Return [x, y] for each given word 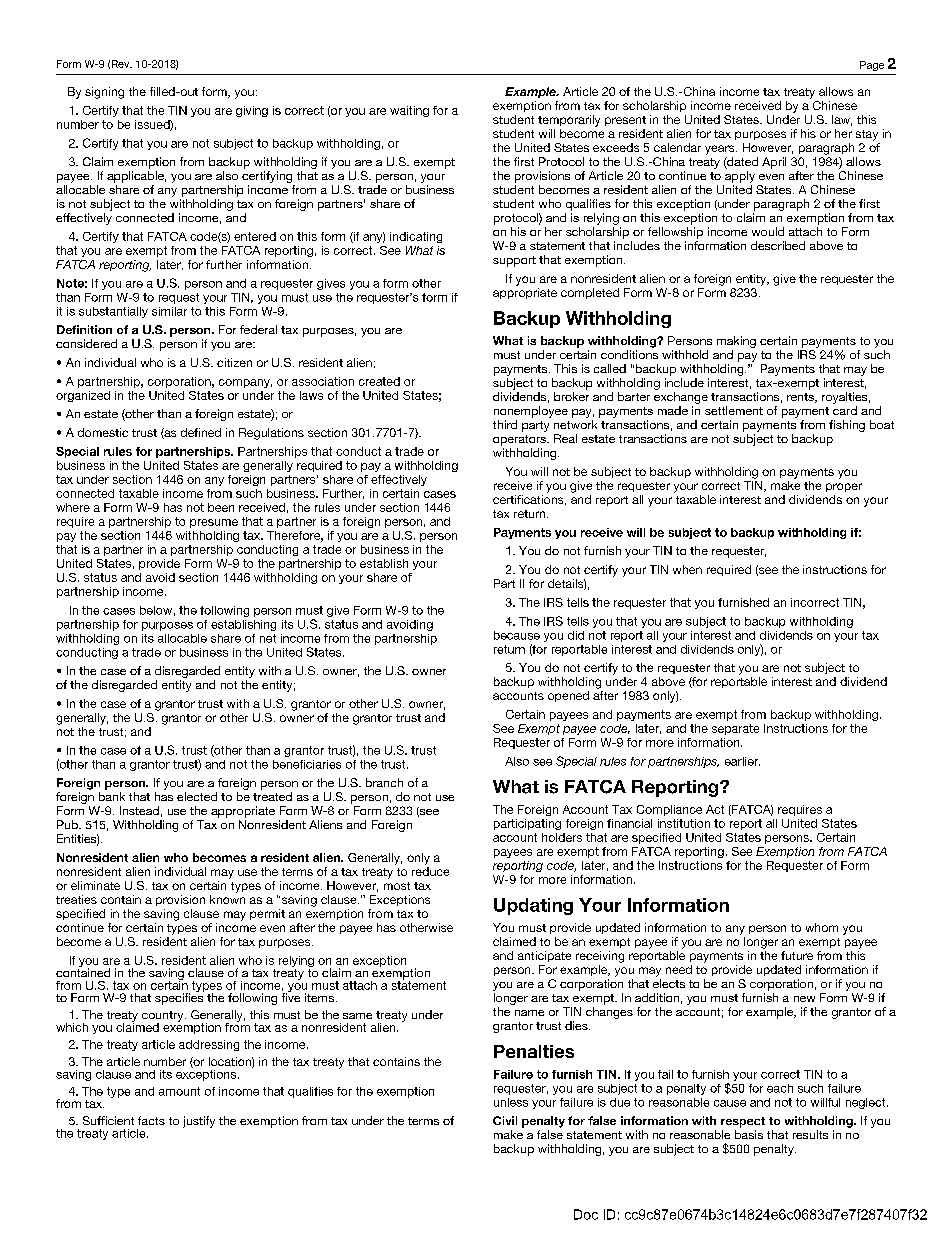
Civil [505, 1120]
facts [151, 1120]
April [774, 163]
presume [214, 523]
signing [104, 93]
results [810, 1134]
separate [735, 729]
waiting [409, 111]
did [576, 635]
